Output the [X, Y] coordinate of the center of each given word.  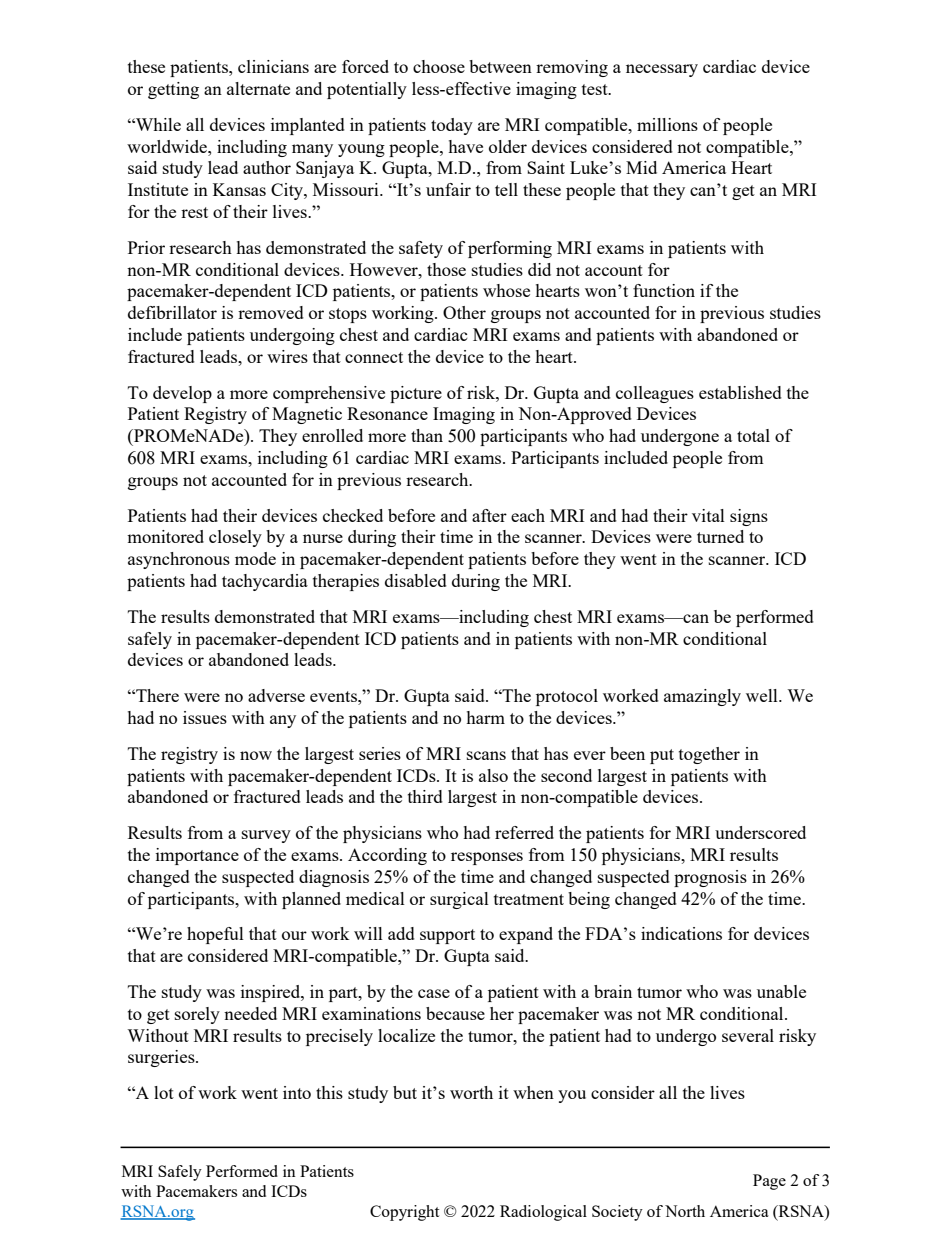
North [685, 1211]
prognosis [710, 878]
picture [416, 394]
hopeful [215, 935]
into [297, 1092]
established [740, 392]
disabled [416, 580]
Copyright [404, 1213]
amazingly [702, 697]
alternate [258, 88]
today [452, 126]
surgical [459, 900]
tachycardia [265, 582]
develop [182, 394]
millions [667, 124]
